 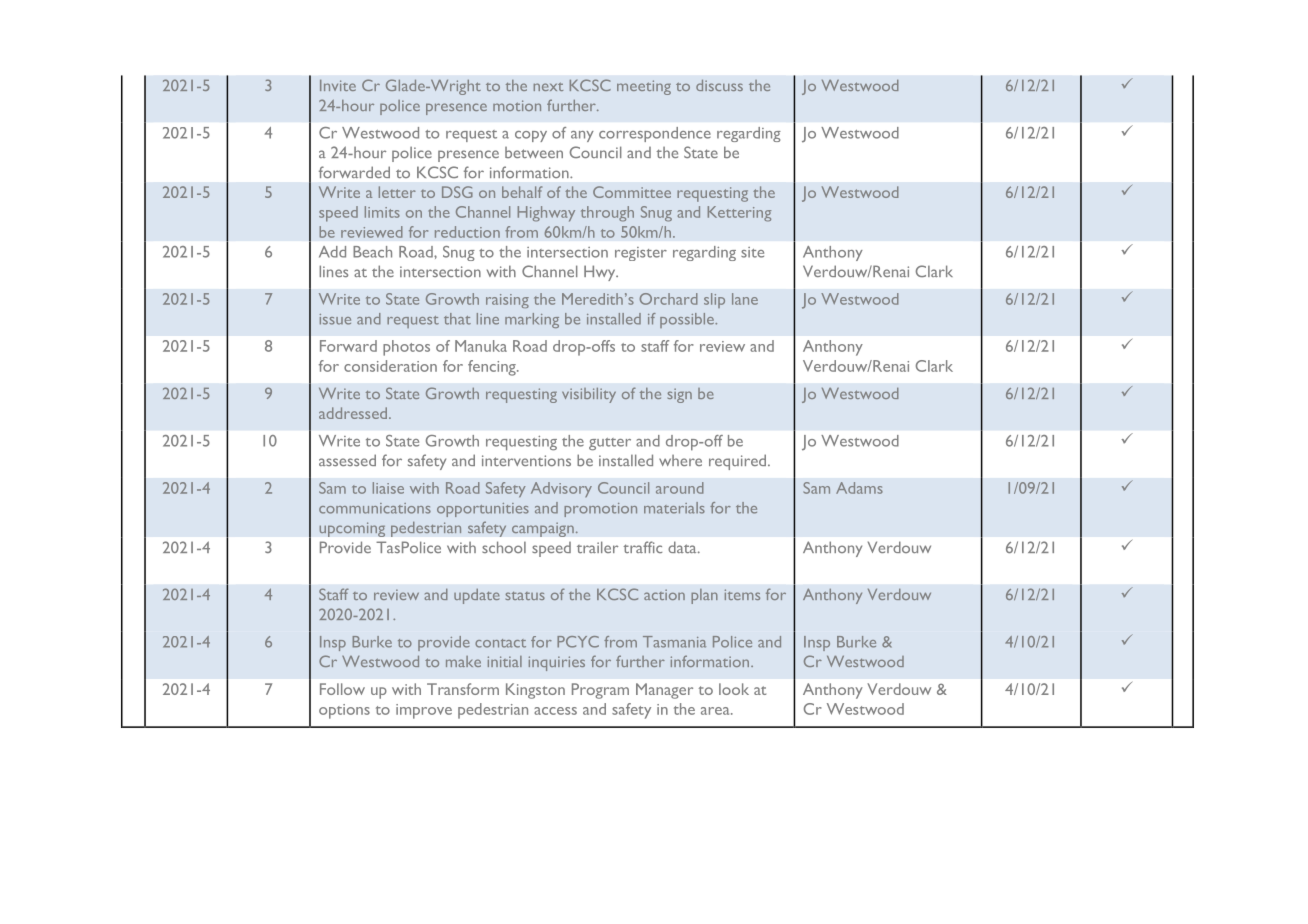 I want to click on addressed, so click(x=354, y=413).
